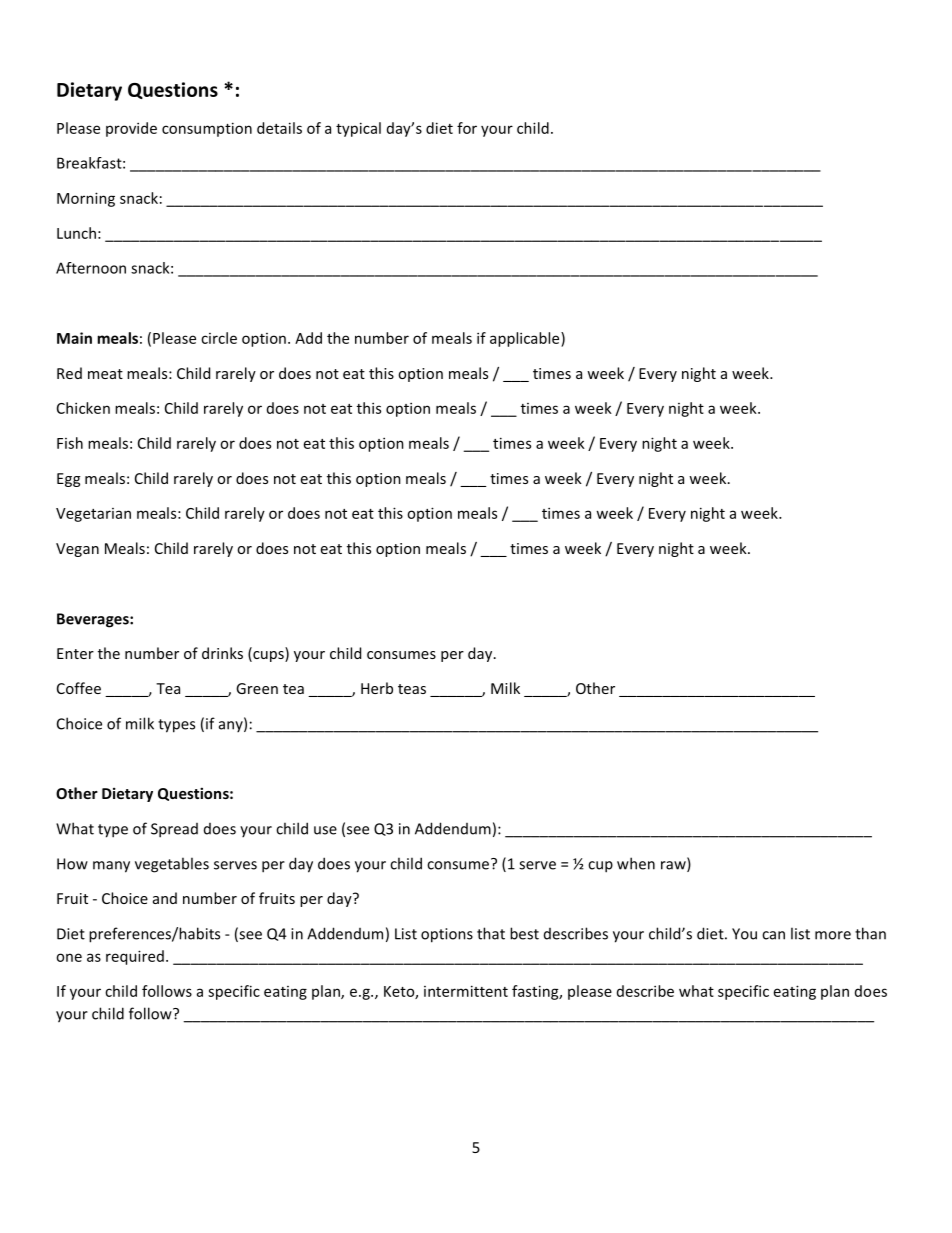  What do you see at coordinates (412, 689) in the image?
I see `teas` at bounding box center [412, 689].
